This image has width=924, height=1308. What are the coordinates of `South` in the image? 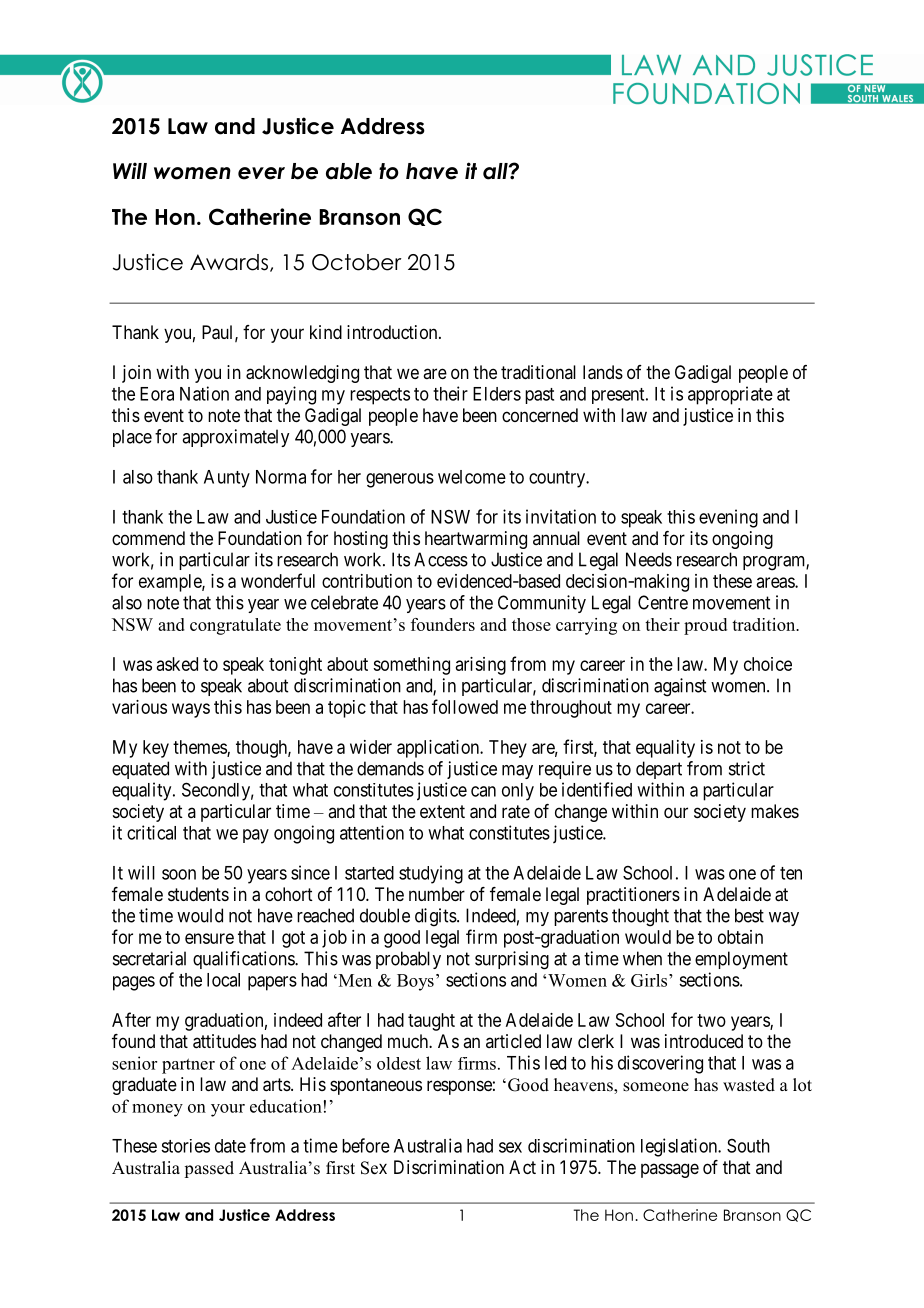 It's located at (748, 1146).
